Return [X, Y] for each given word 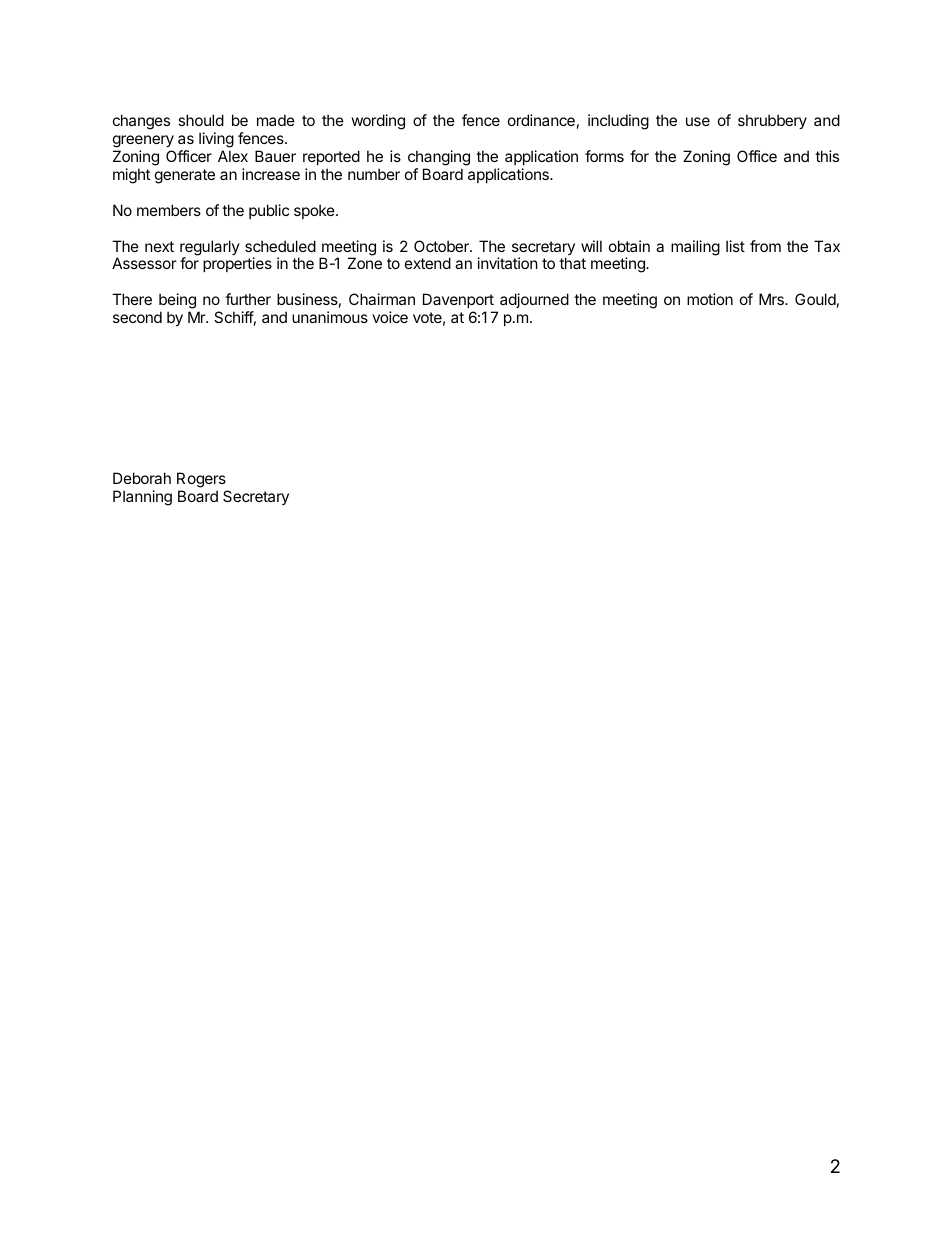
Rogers [202, 481]
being [177, 302]
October [442, 246]
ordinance [541, 120]
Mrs [772, 299]
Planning [142, 498]
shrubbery [772, 121]
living [216, 140]
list [735, 246]
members [169, 210]
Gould [815, 299]
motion [710, 299]
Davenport [458, 300]
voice [390, 317]
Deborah [142, 478]
